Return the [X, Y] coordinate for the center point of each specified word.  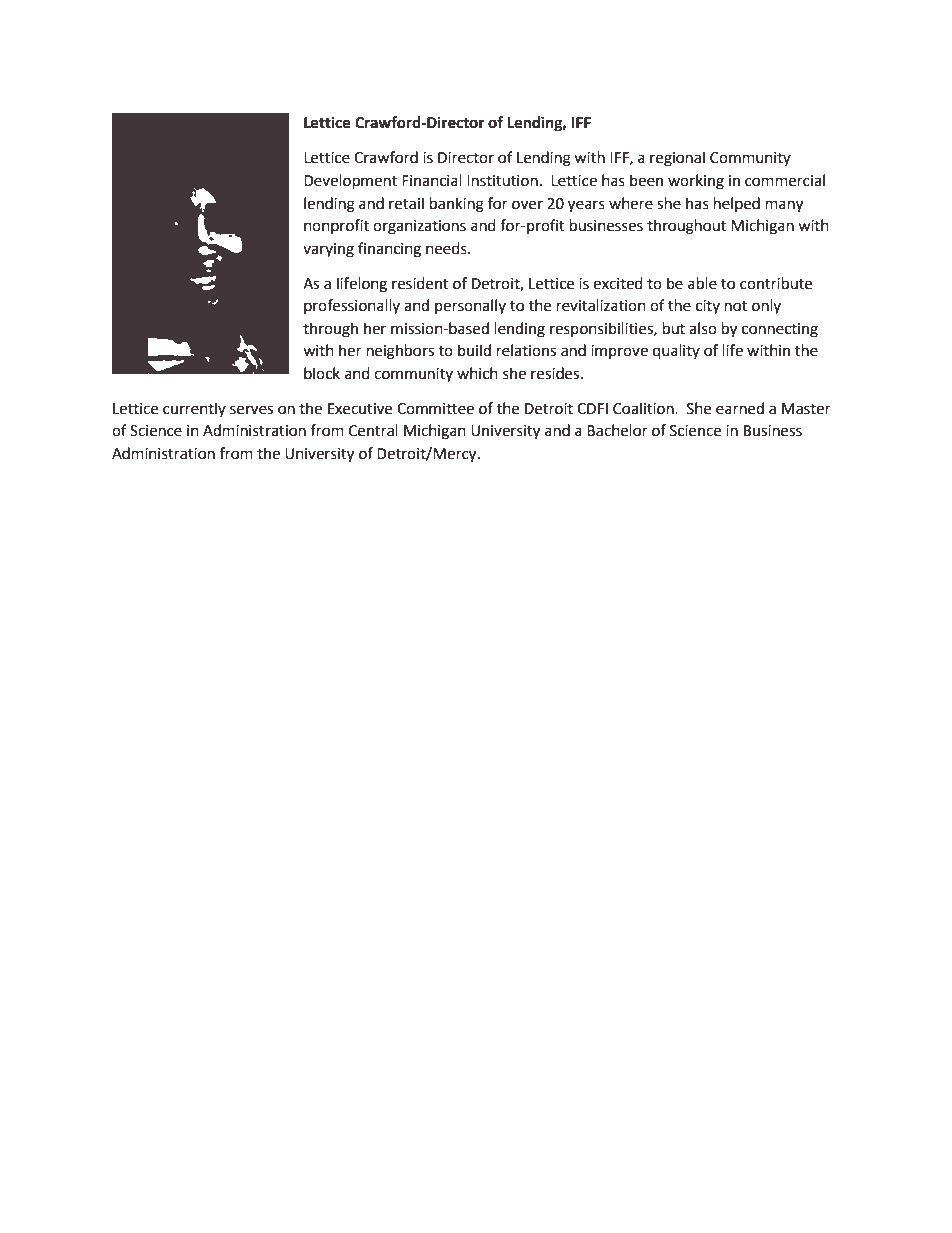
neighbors [400, 352]
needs [447, 248]
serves [251, 410]
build [474, 350]
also [703, 328]
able [702, 283]
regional [677, 159]
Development [350, 182]
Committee [435, 409]
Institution [502, 181]
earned [740, 408]
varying [328, 250]
